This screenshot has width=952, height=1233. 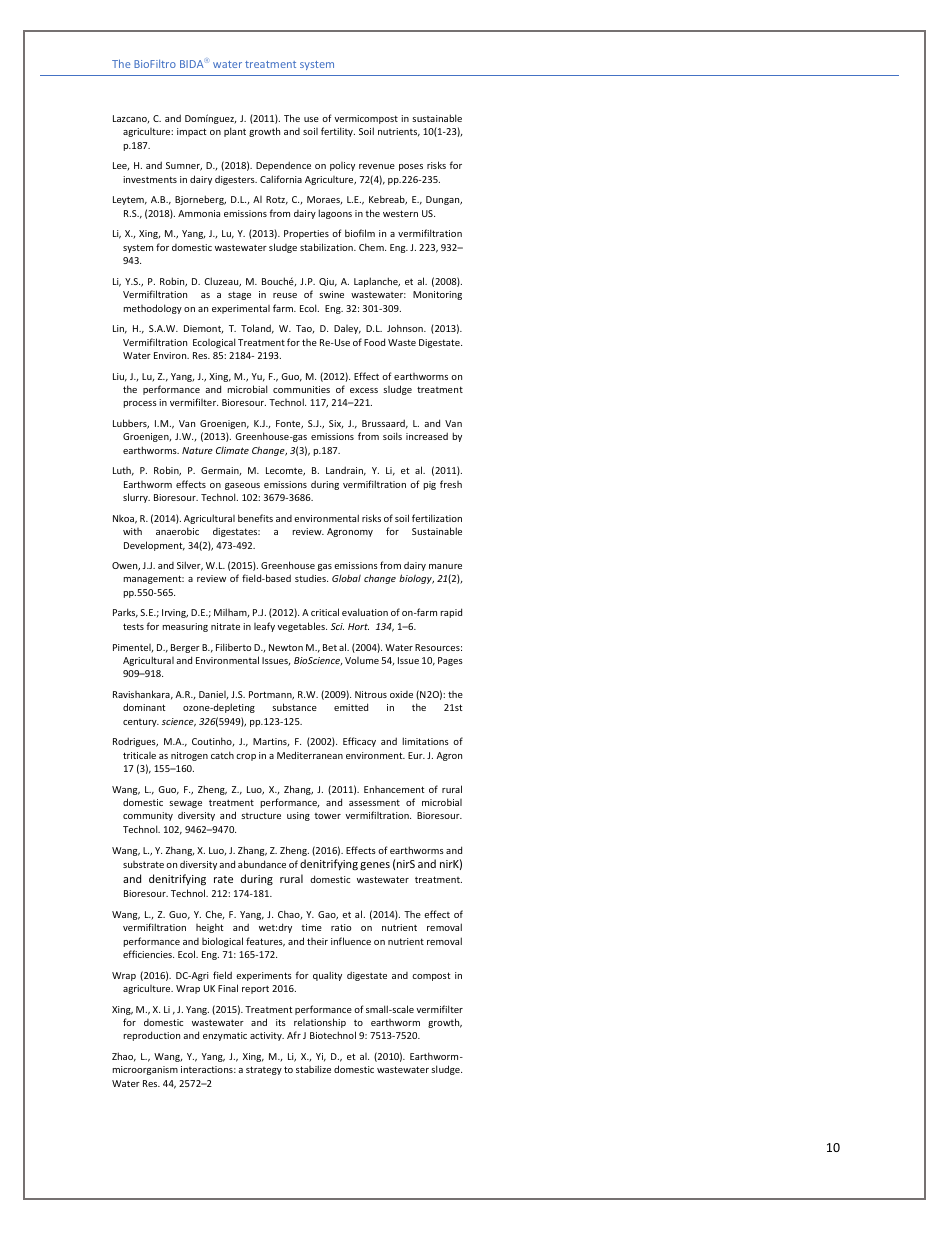 I want to click on biology, so click(x=416, y=579).
